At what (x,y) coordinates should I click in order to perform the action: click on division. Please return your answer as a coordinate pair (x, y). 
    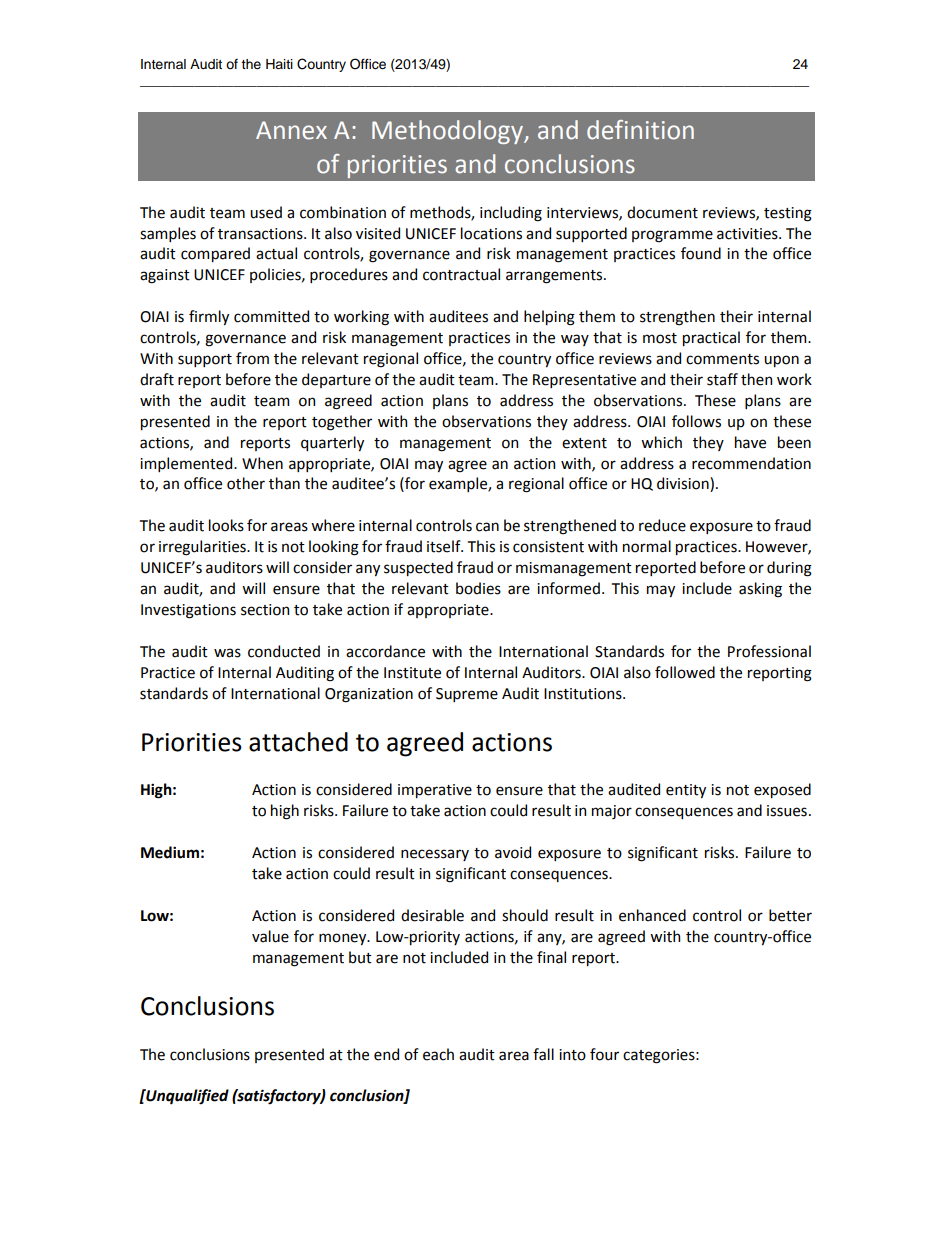
    Looking at the image, I should click on (684, 484).
